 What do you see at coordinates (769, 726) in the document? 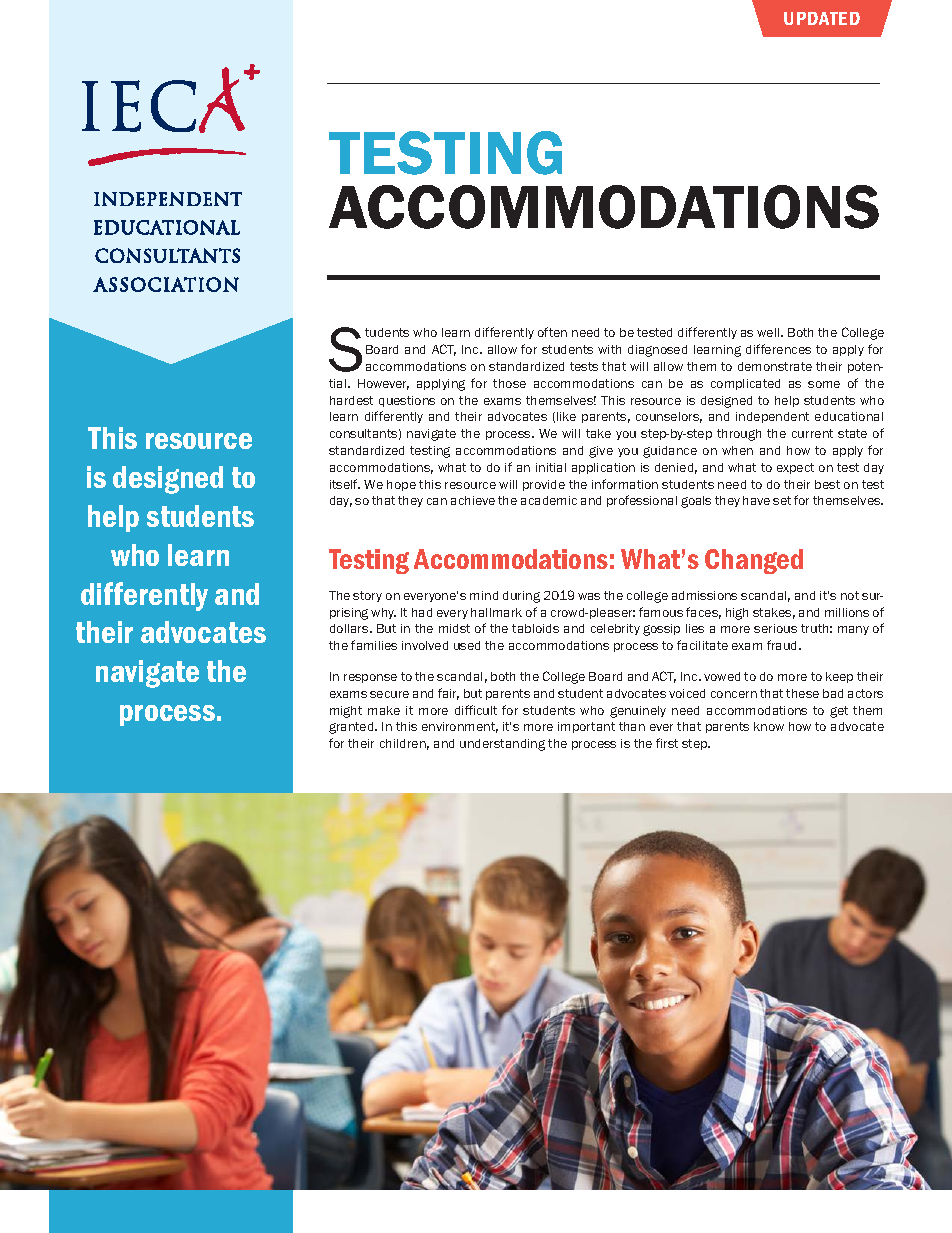
I see `know` at bounding box center [769, 726].
